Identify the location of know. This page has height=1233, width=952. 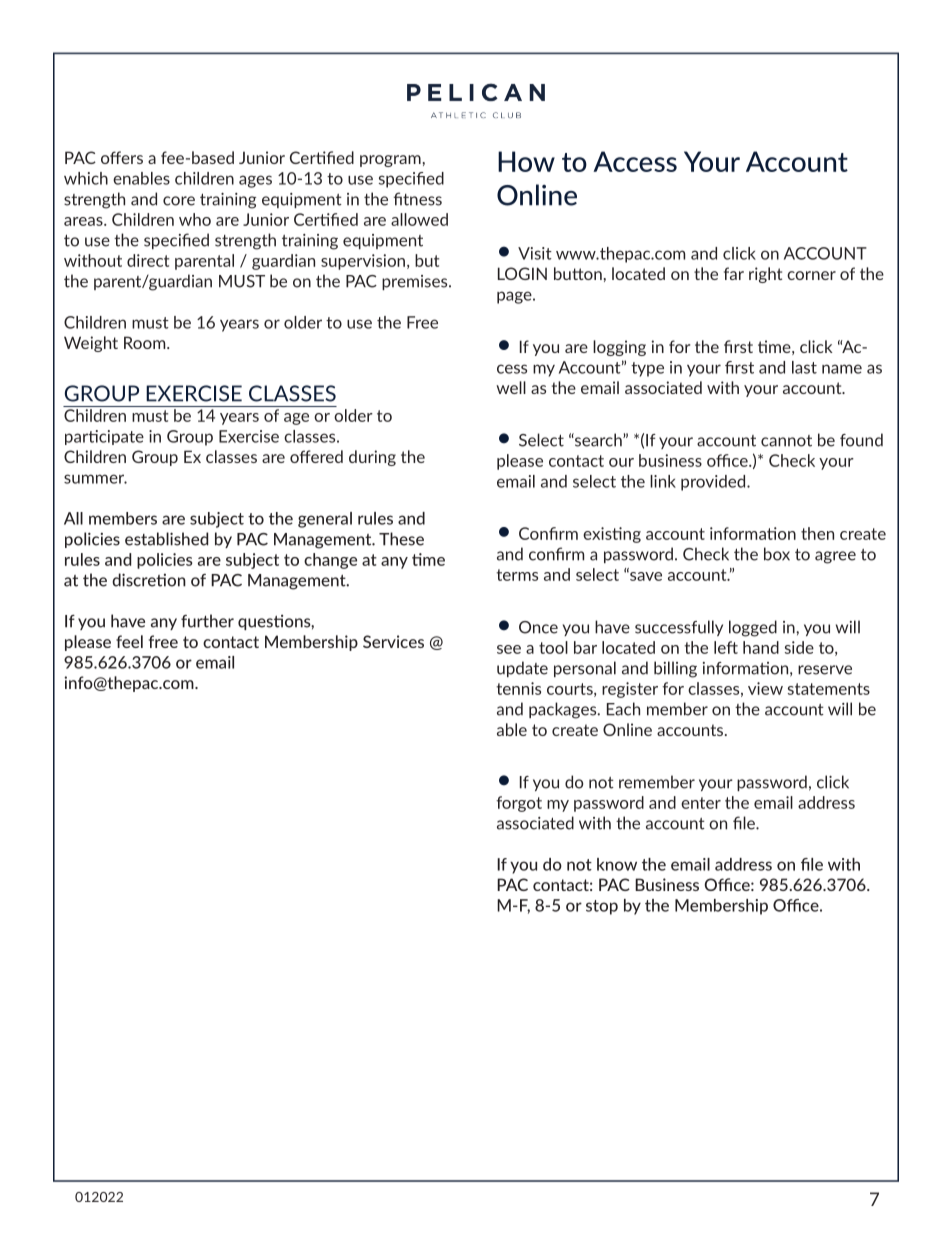
(617, 864).
